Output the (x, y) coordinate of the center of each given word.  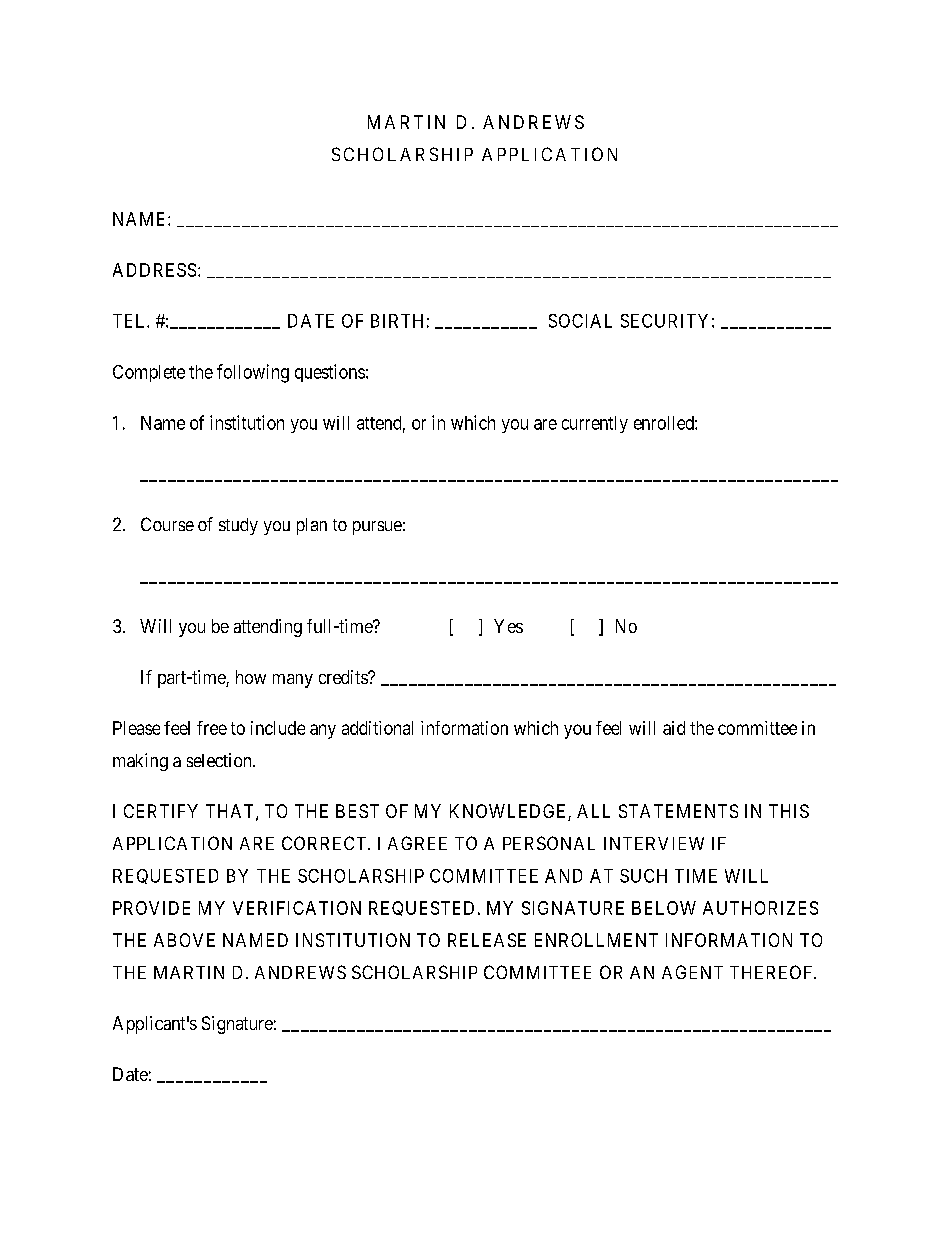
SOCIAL (580, 321)
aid (674, 728)
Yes (508, 626)
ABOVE (184, 940)
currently (595, 424)
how (251, 677)
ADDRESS (154, 270)
